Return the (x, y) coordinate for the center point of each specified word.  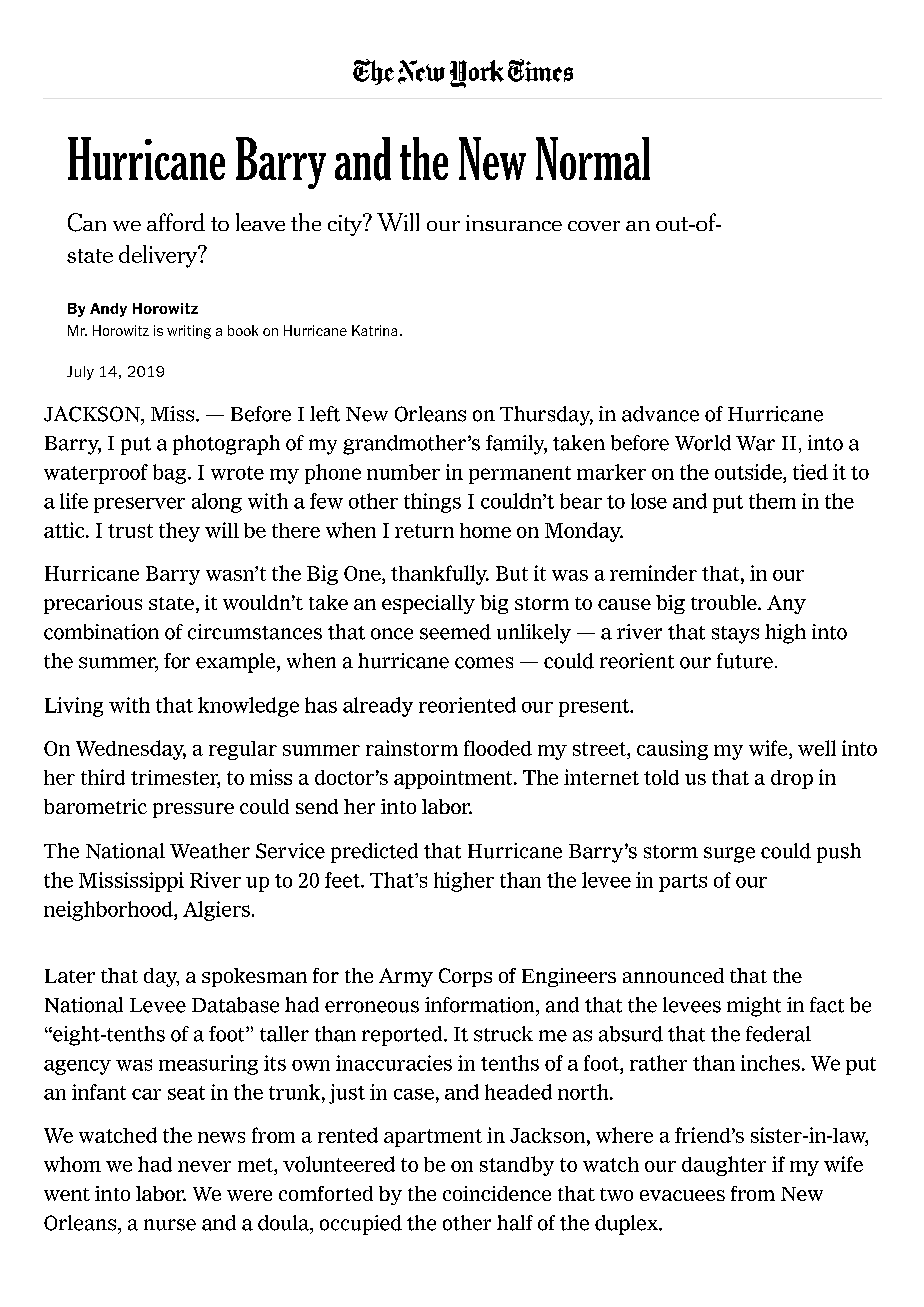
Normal (593, 158)
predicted (374, 853)
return (424, 531)
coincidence (497, 1193)
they (179, 532)
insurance (514, 223)
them (772, 501)
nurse (170, 1225)
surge (729, 855)
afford (176, 222)
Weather (210, 851)
